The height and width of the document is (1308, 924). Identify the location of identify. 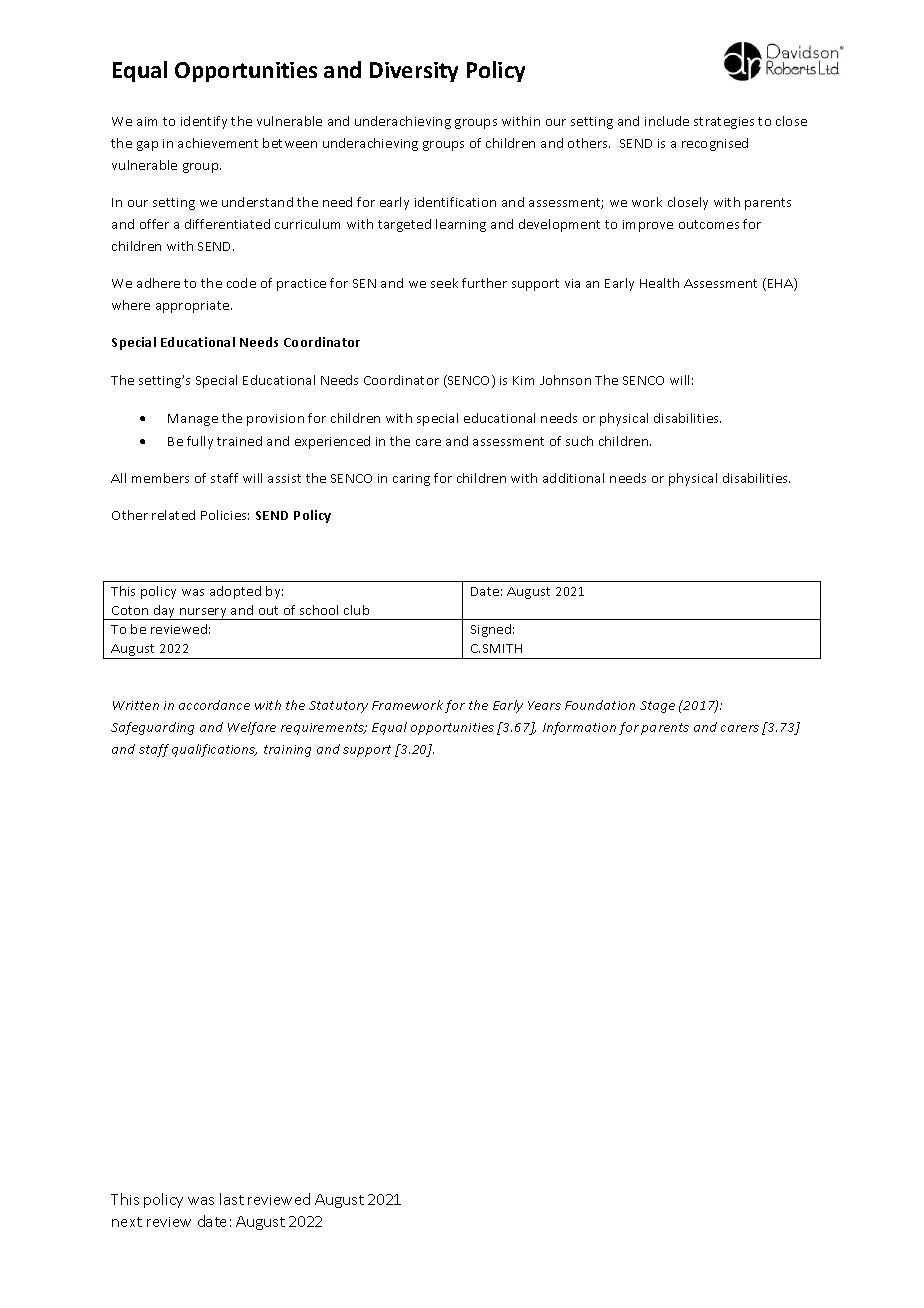
(204, 122).
